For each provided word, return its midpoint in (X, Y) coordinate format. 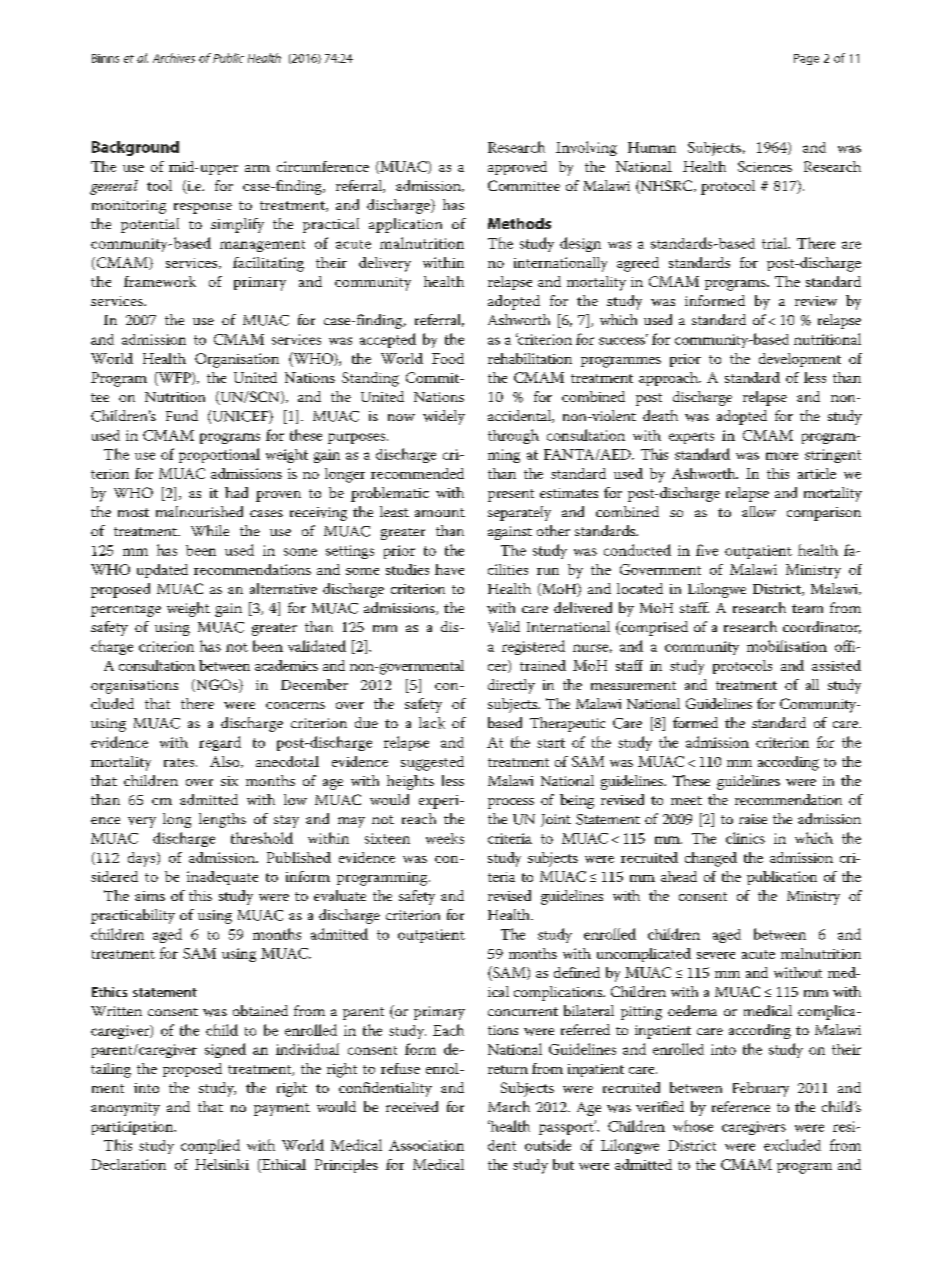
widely (444, 417)
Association (426, 1145)
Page (806, 59)
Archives (174, 58)
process (511, 803)
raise (753, 819)
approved (517, 168)
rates (180, 762)
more (782, 456)
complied (210, 1146)
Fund (182, 415)
